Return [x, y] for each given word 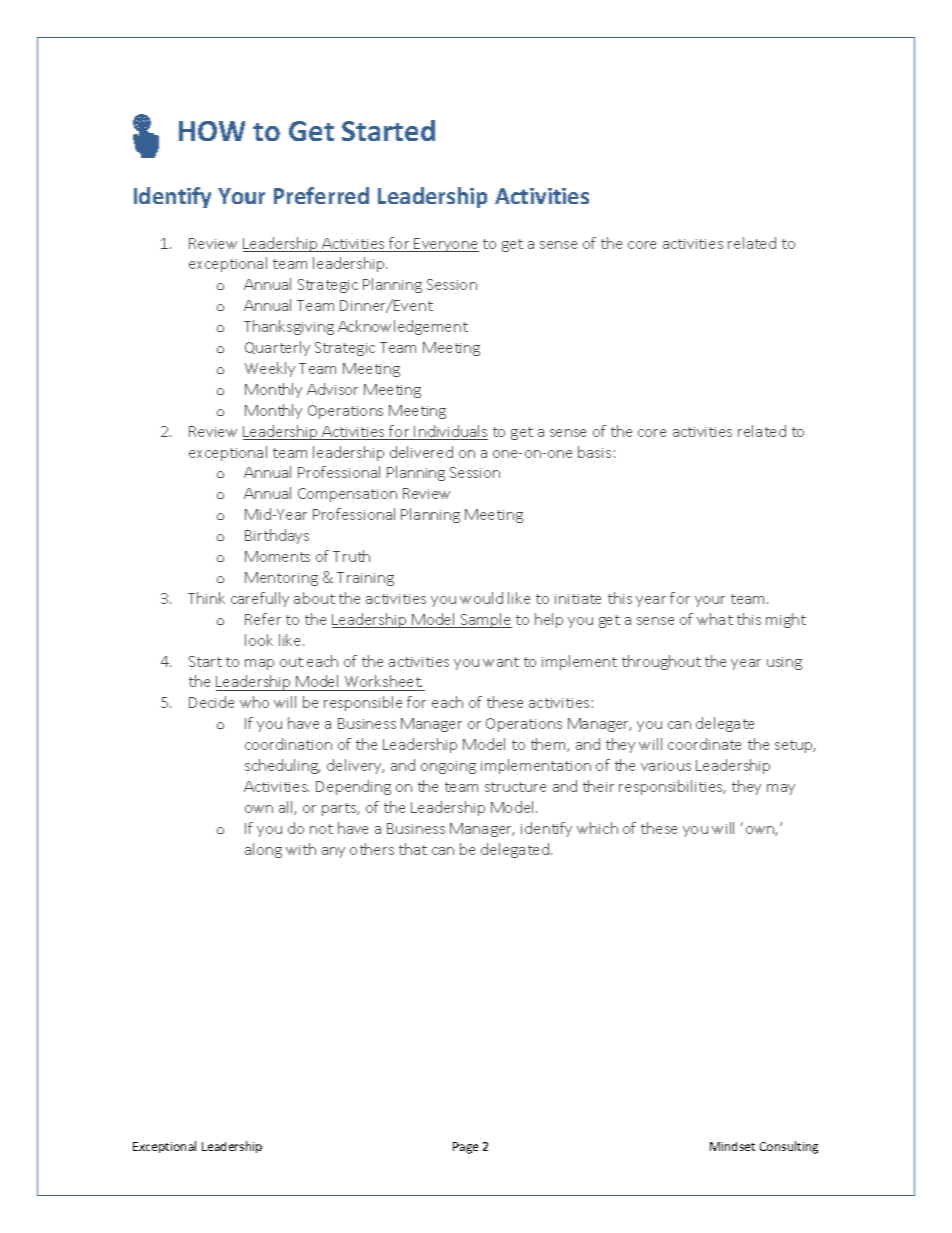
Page [465, 1148]
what [715, 619]
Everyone [446, 245]
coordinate [704, 744]
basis [594, 452]
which [597, 828]
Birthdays [277, 536]
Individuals [450, 432]
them [549, 745]
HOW [212, 131]
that [413, 849]
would [481, 598]
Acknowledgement [403, 327]
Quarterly [277, 348]
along [263, 850]
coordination [288, 744]
